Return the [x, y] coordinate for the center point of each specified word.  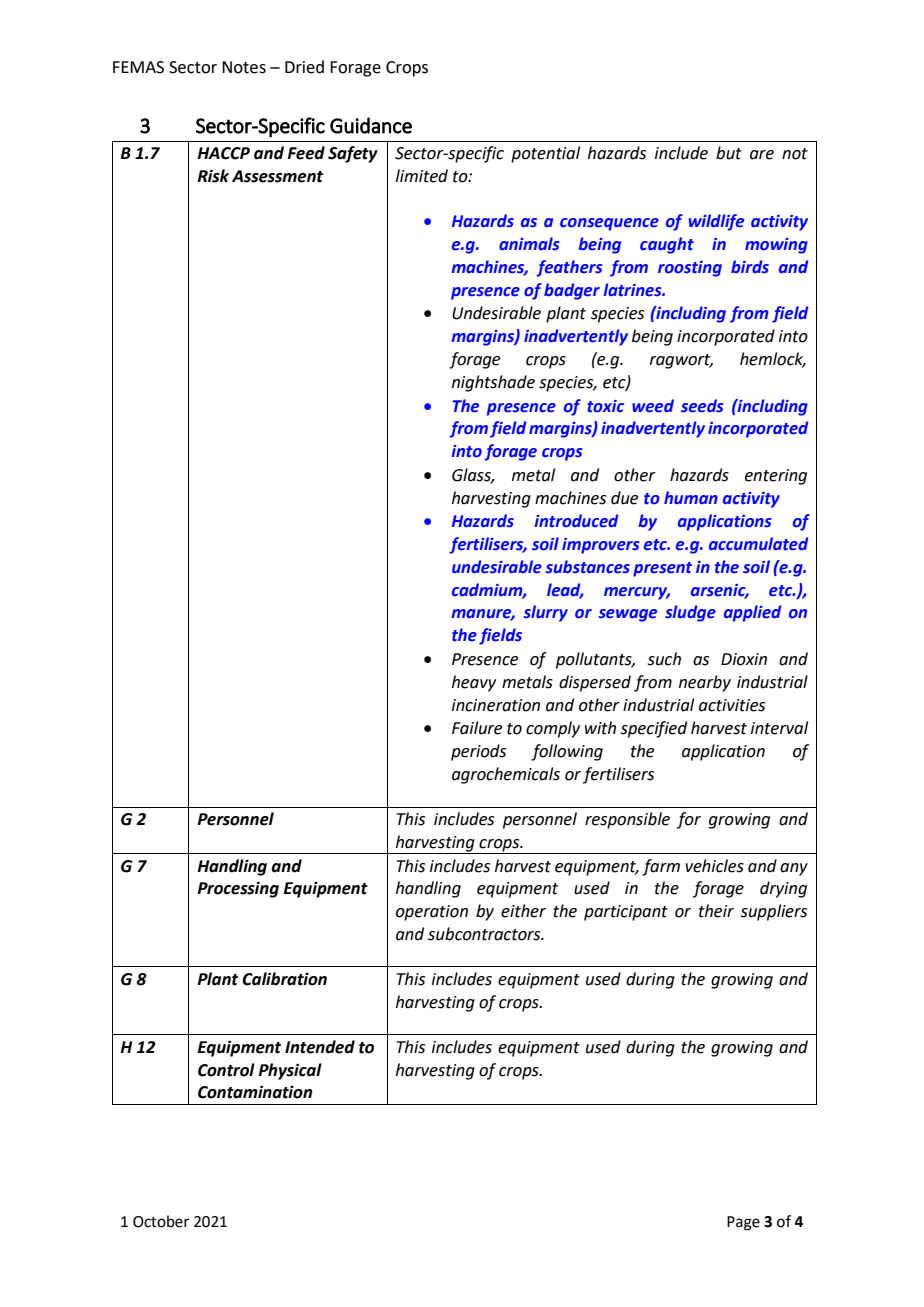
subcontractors [485, 934]
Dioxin [744, 659]
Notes [244, 67]
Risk [213, 176]
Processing [238, 889]
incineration [496, 705]
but [729, 153]
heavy [474, 683]
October [161, 1221]
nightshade [493, 383]
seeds [702, 406]
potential [545, 154]
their [716, 911]
